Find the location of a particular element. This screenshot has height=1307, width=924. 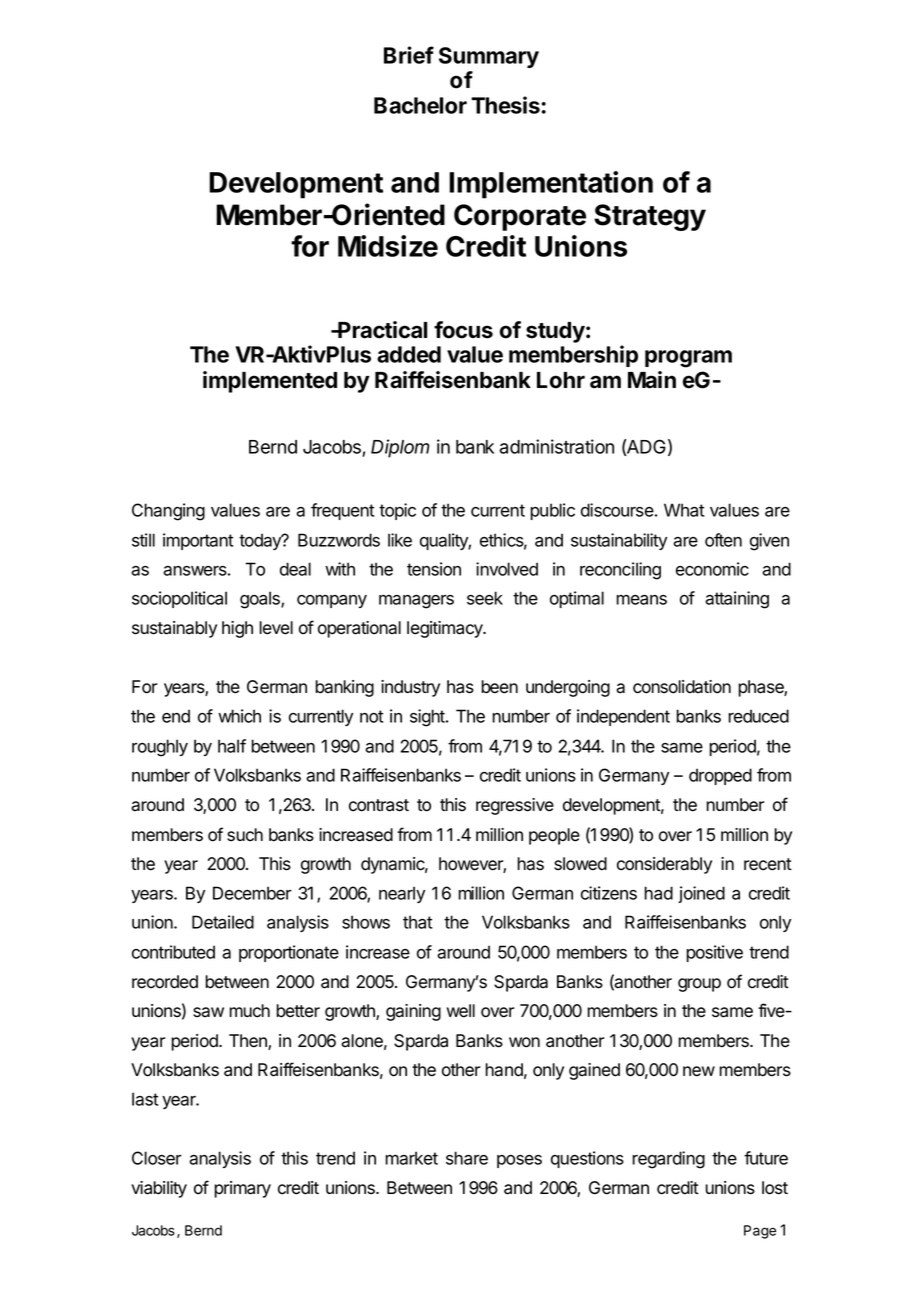

primary is located at coordinates (242, 1189).
